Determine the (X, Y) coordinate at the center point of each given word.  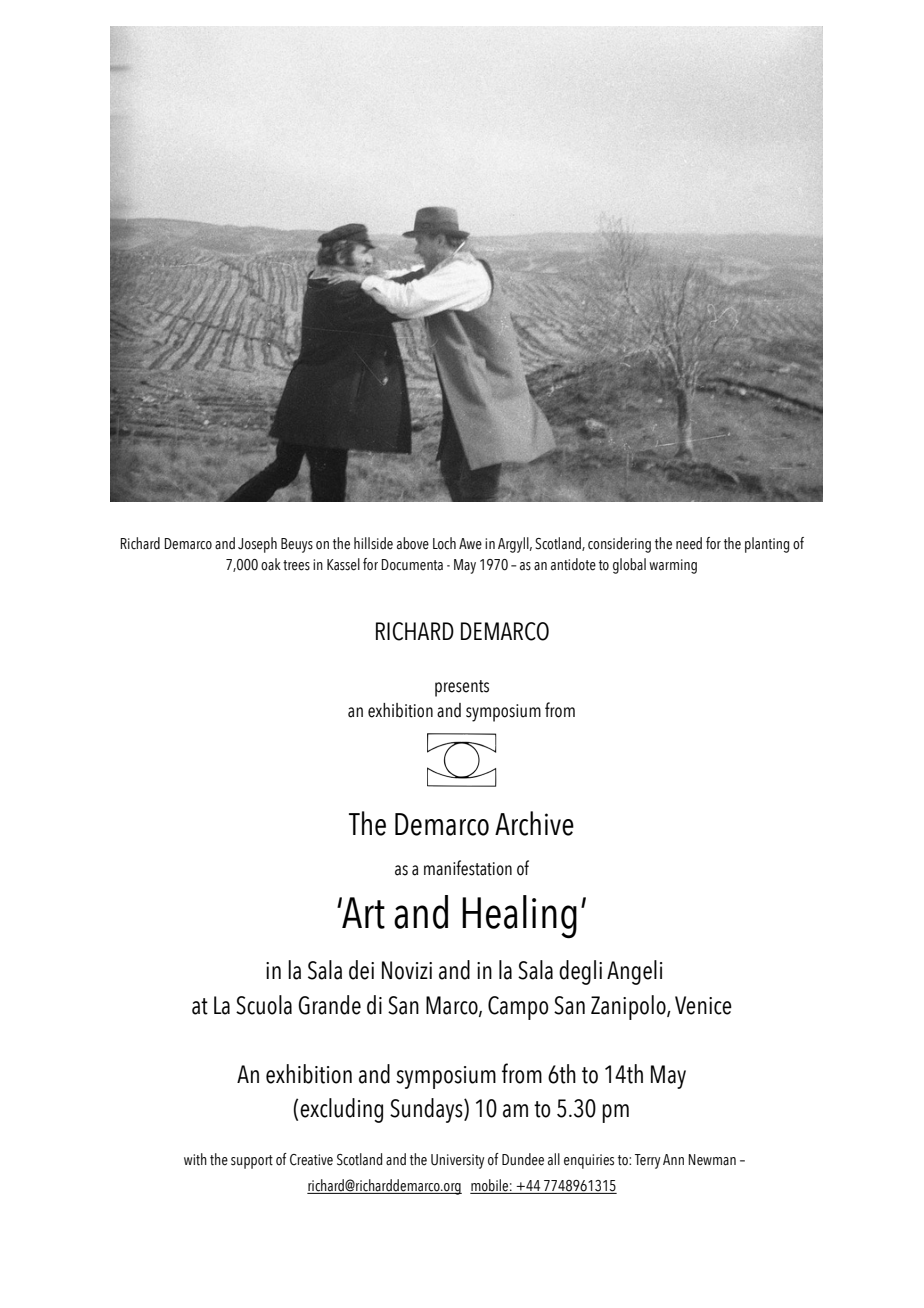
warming (673, 566)
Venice (703, 1005)
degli (580, 972)
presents (462, 688)
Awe (470, 544)
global (629, 566)
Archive (534, 823)
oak (271, 564)
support (252, 1162)
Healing (519, 917)
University (457, 1161)
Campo (518, 1008)
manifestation (468, 868)
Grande (329, 1005)
